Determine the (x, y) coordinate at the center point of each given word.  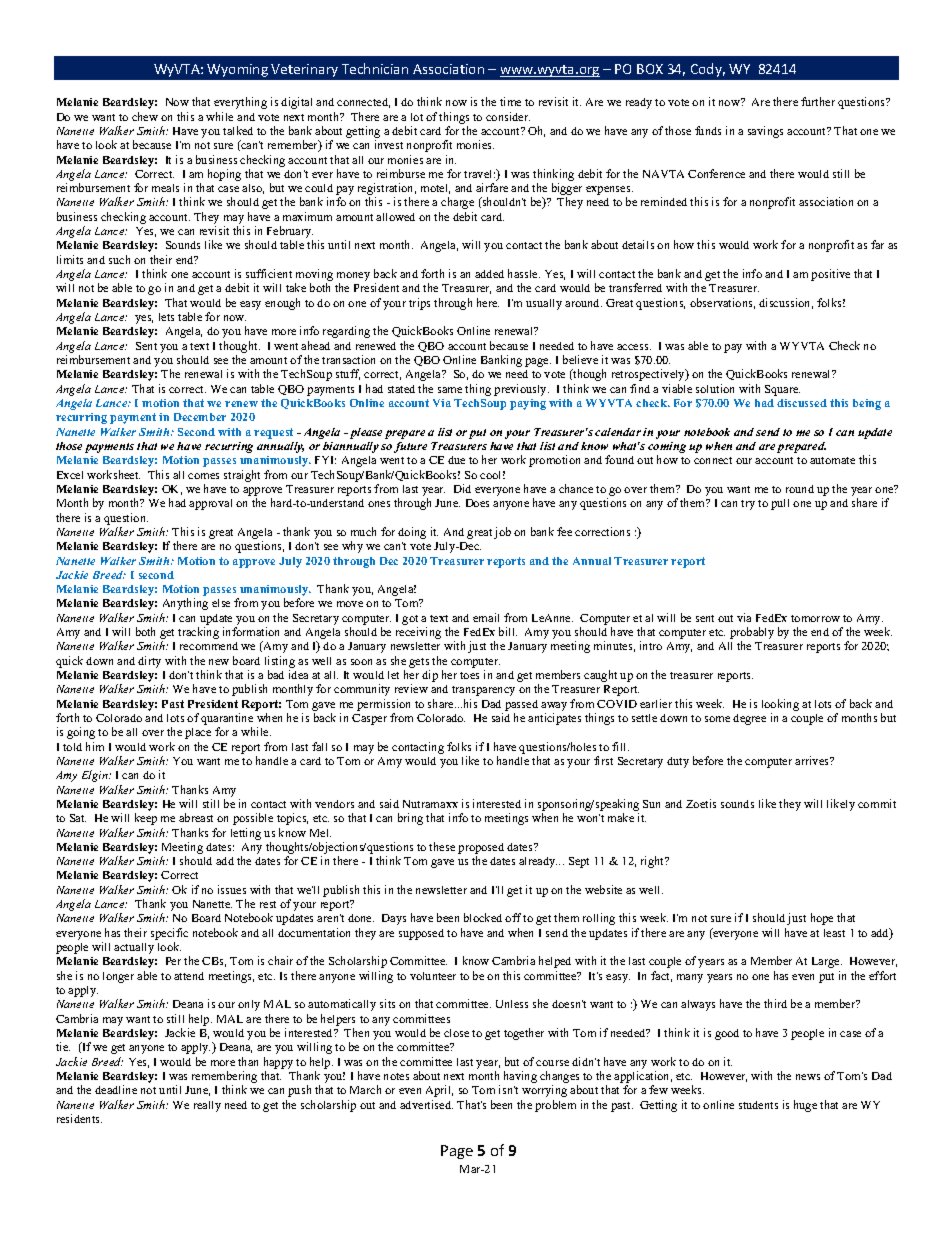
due (456, 460)
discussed (802, 403)
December (200, 417)
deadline (116, 1089)
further (818, 101)
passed (521, 705)
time (510, 101)
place (198, 733)
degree (749, 719)
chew (145, 116)
